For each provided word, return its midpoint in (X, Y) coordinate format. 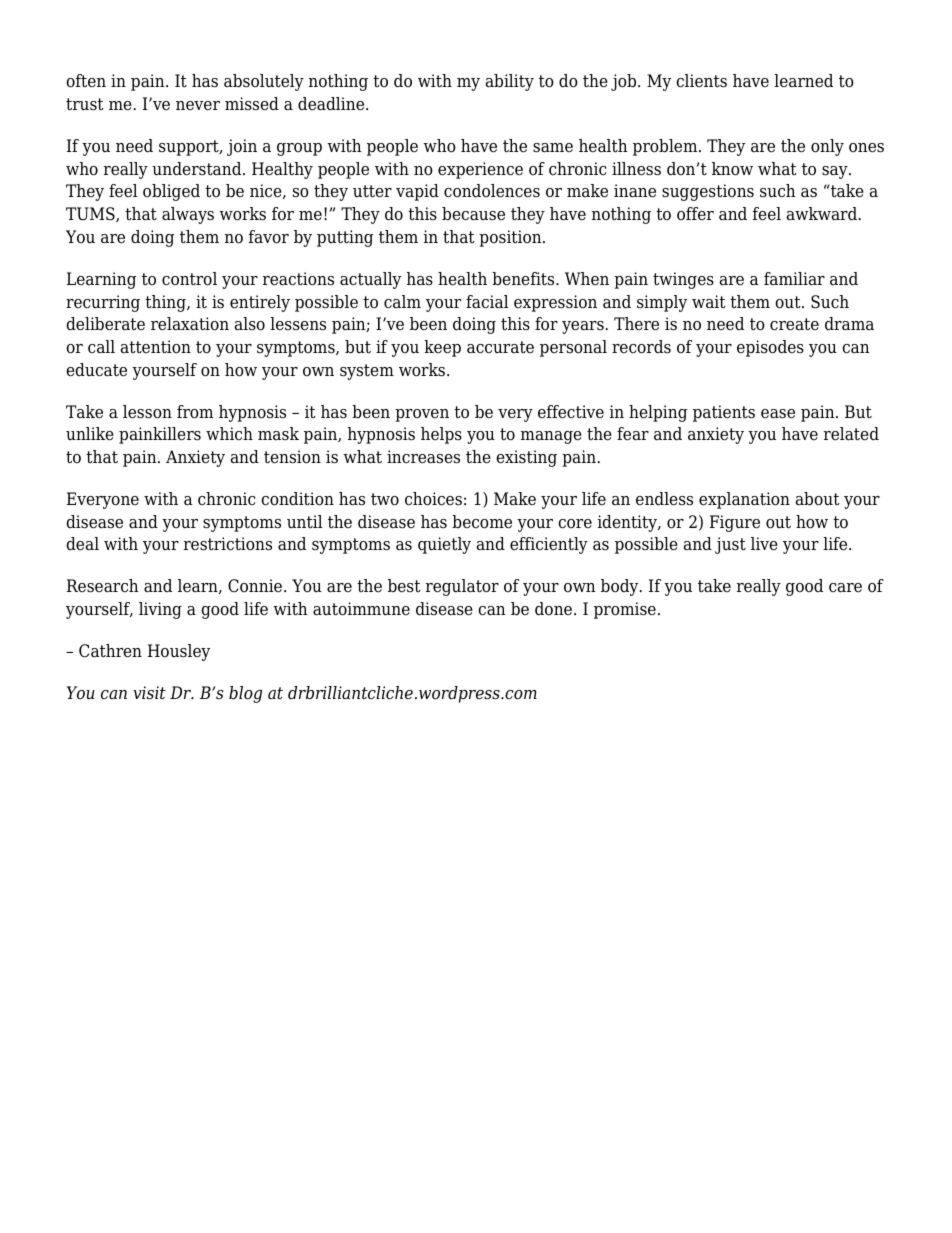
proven (422, 415)
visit (149, 693)
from (195, 412)
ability (510, 82)
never (198, 106)
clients (701, 81)
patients (724, 413)
